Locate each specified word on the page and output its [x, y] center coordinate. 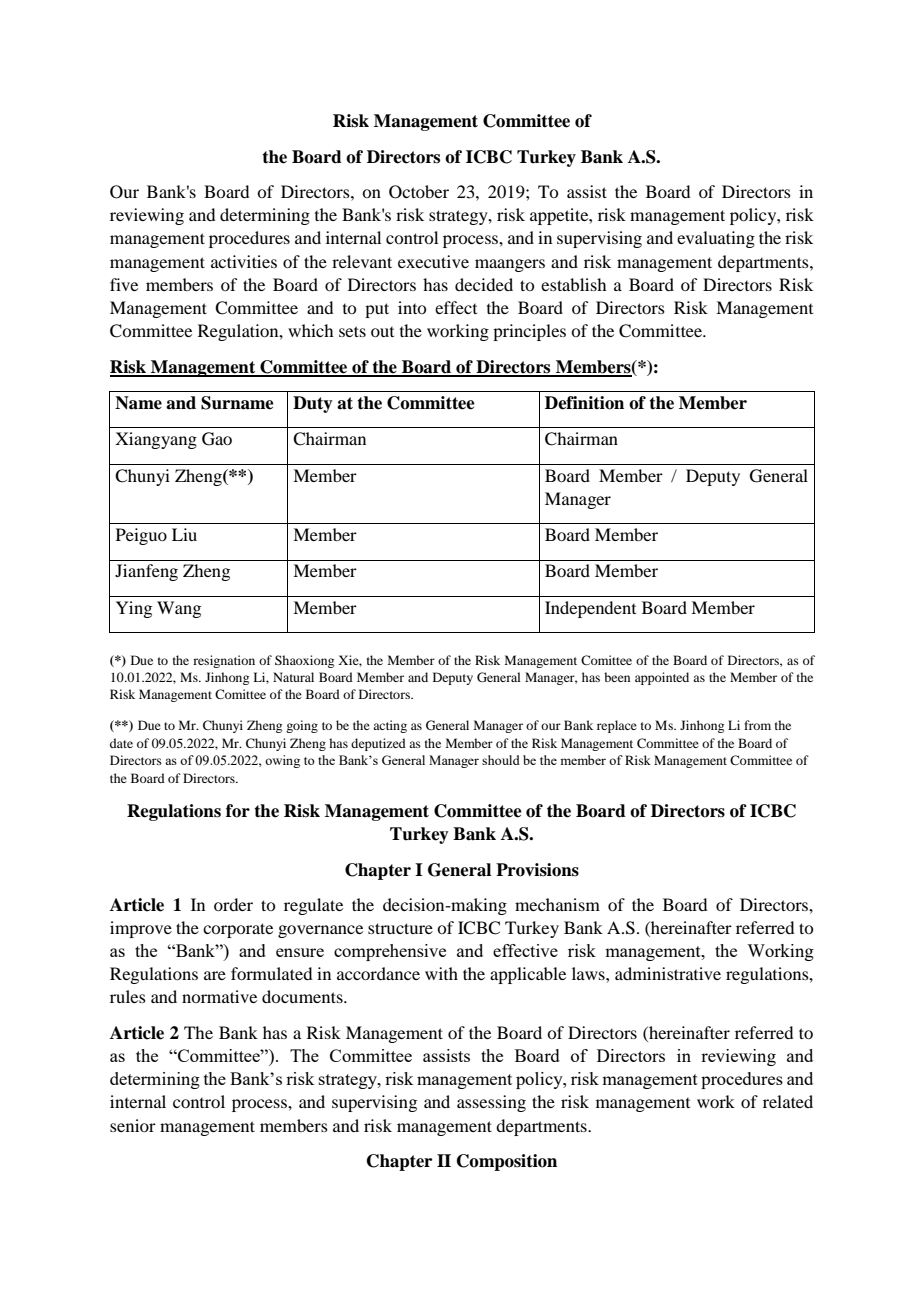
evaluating [716, 239]
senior [133, 1125]
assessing [491, 1103]
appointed [662, 678]
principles [529, 332]
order [233, 904]
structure [400, 928]
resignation [224, 661]
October [419, 192]
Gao [217, 439]
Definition [584, 403]
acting [390, 726]
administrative [668, 973]
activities [244, 261]
